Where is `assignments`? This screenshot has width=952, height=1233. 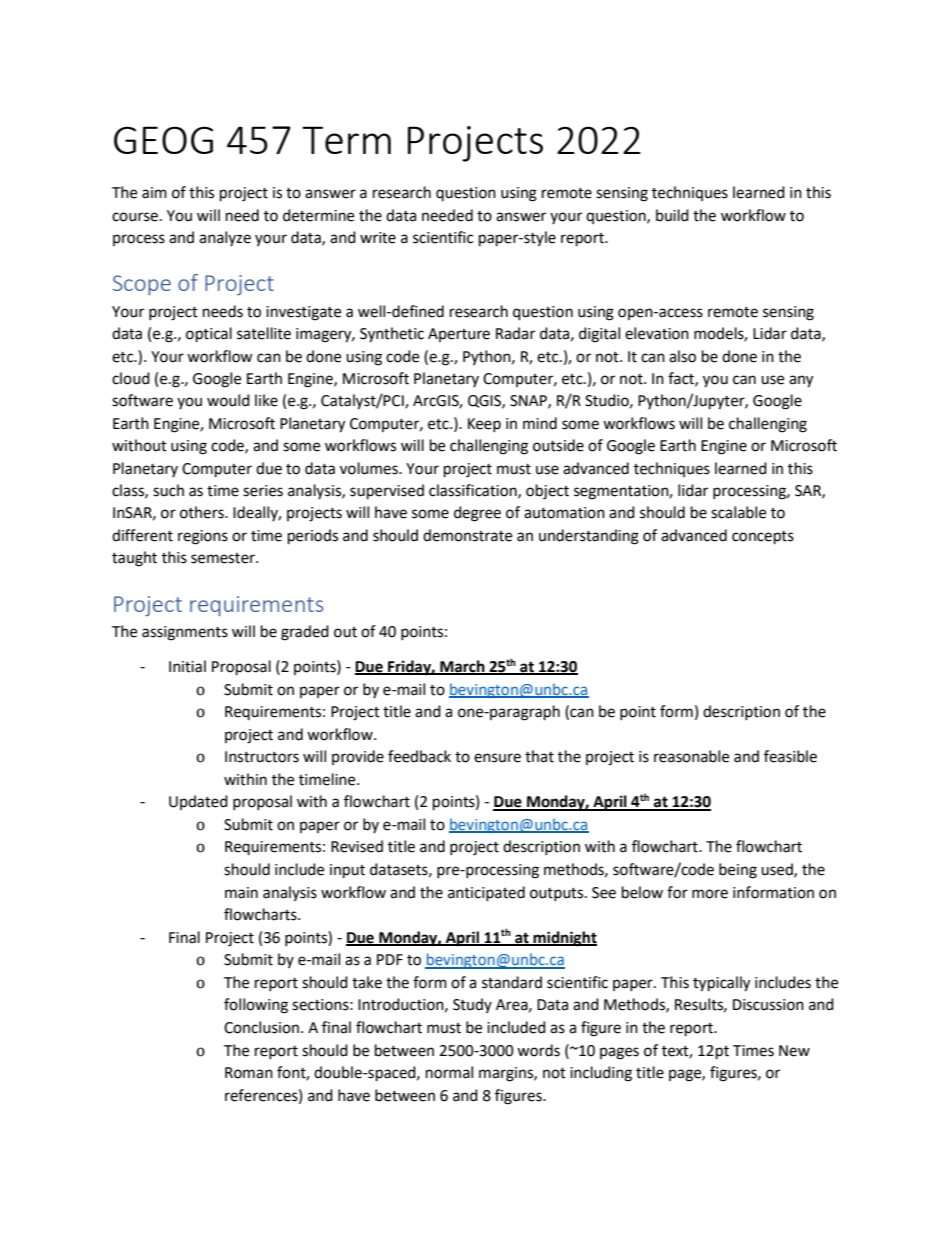 assignments is located at coordinates (185, 633).
